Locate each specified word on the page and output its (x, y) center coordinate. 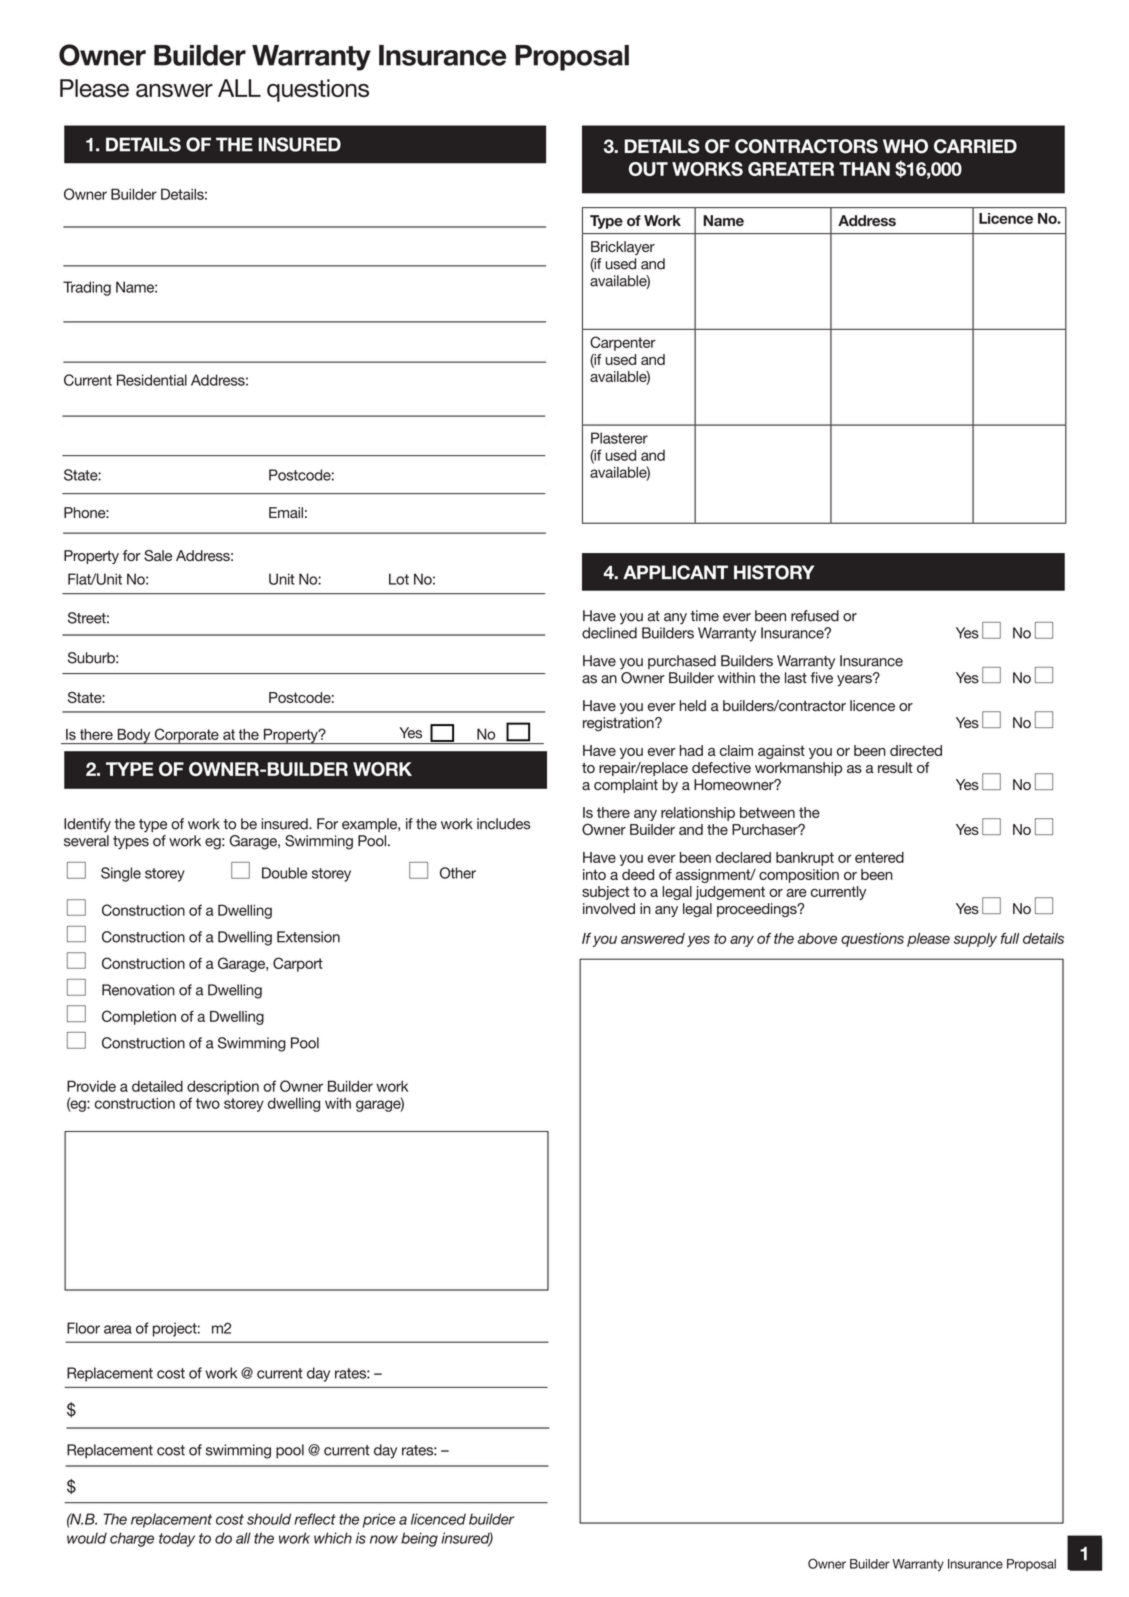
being (419, 1539)
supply (975, 940)
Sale (158, 556)
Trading (87, 288)
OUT (648, 169)
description (223, 1087)
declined (609, 633)
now (384, 1539)
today (177, 1539)
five (821, 678)
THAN (864, 169)
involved (609, 908)
